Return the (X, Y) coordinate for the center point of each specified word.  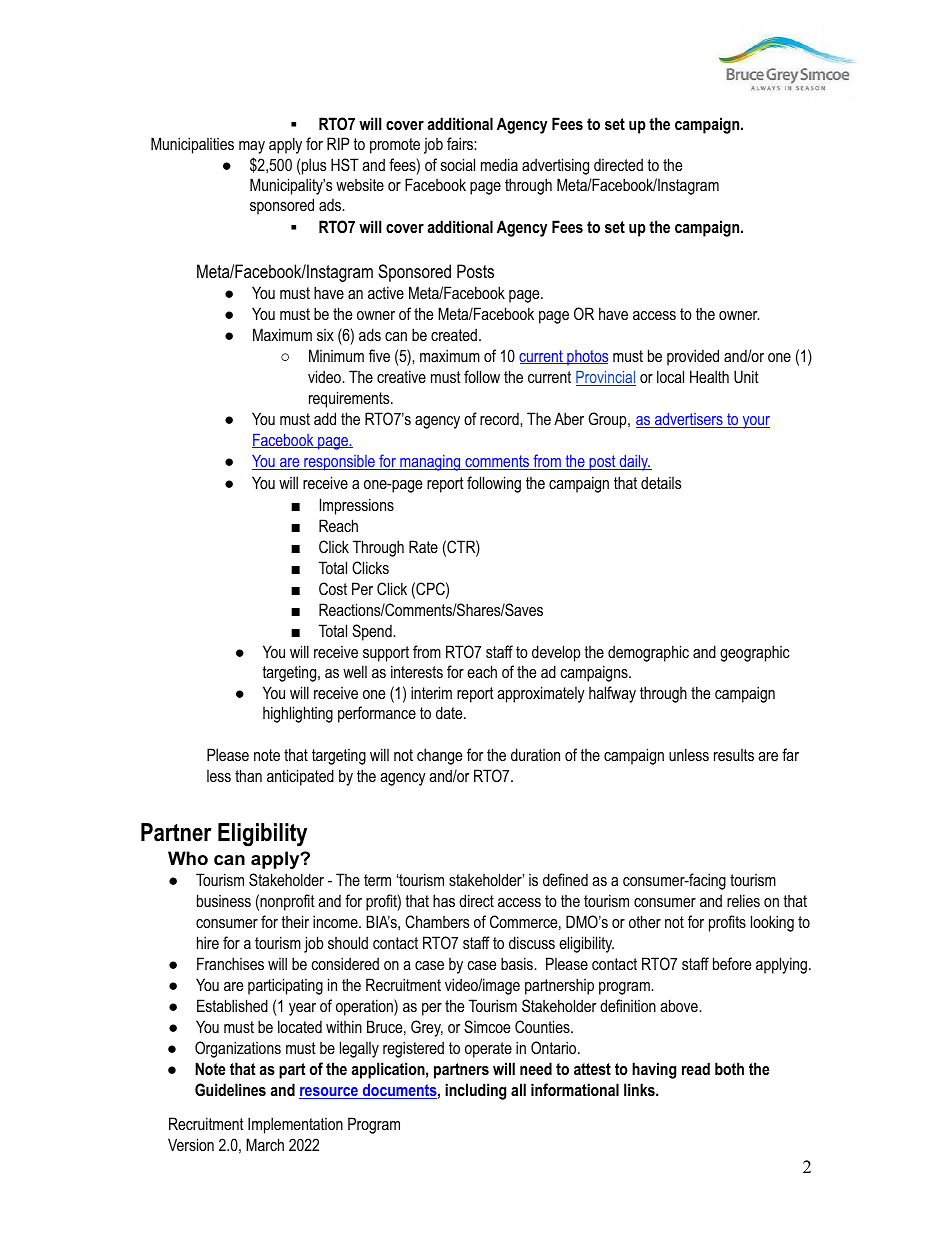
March (265, 1144)
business (224, 900)
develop (556, 653)
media (499, 164)
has (444, 900)
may (252, 147)
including (475, 1091)
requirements (350, 399)
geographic (755, 653)
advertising (555, 166)
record (500, 419)
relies (743, 900)
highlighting (298, 714)
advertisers (689, 420)
